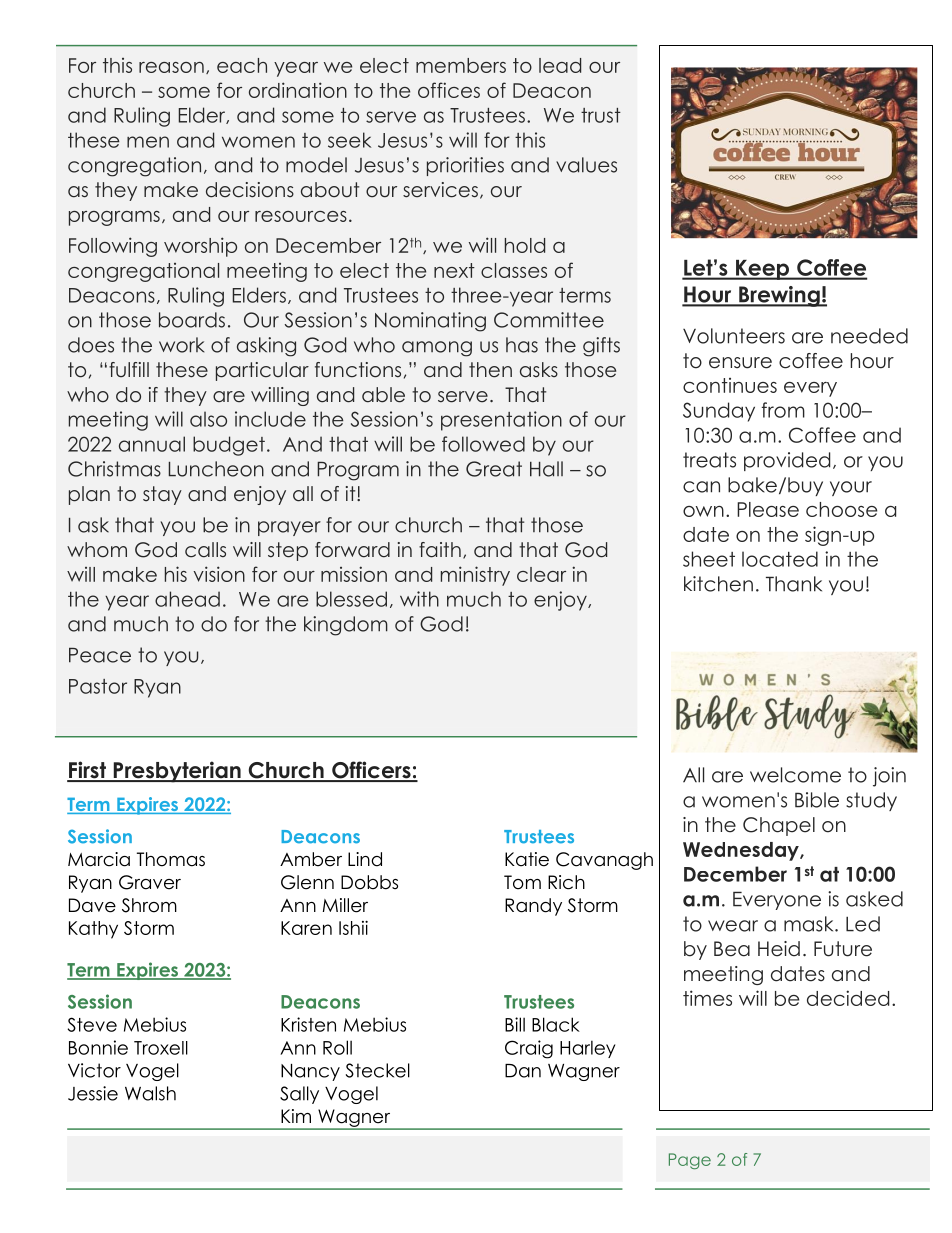 This image has height=1233, width=952. I want to click on ahead, so click(187, 599).
